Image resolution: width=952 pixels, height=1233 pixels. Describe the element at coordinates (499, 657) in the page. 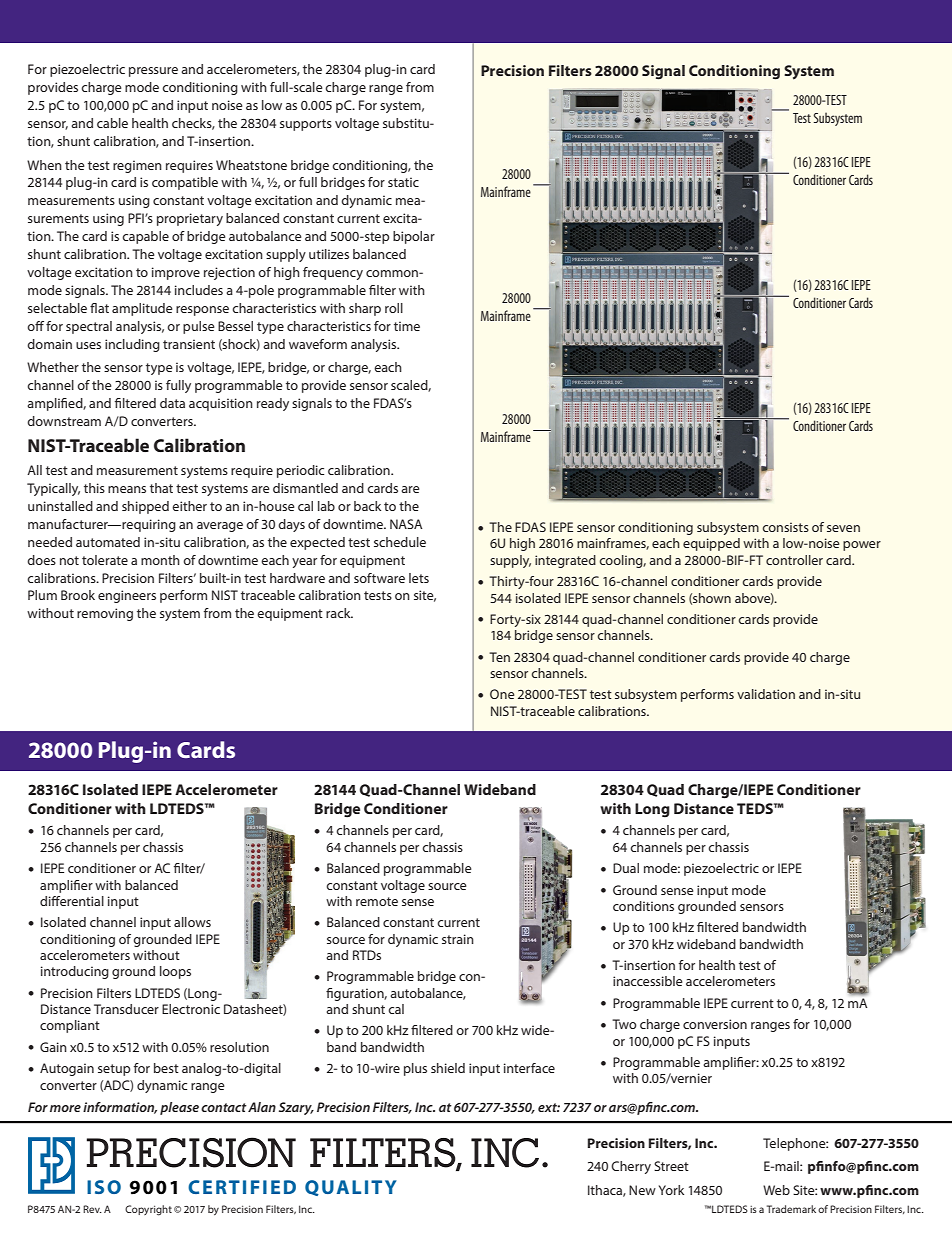

I see `Ten` at that location.
